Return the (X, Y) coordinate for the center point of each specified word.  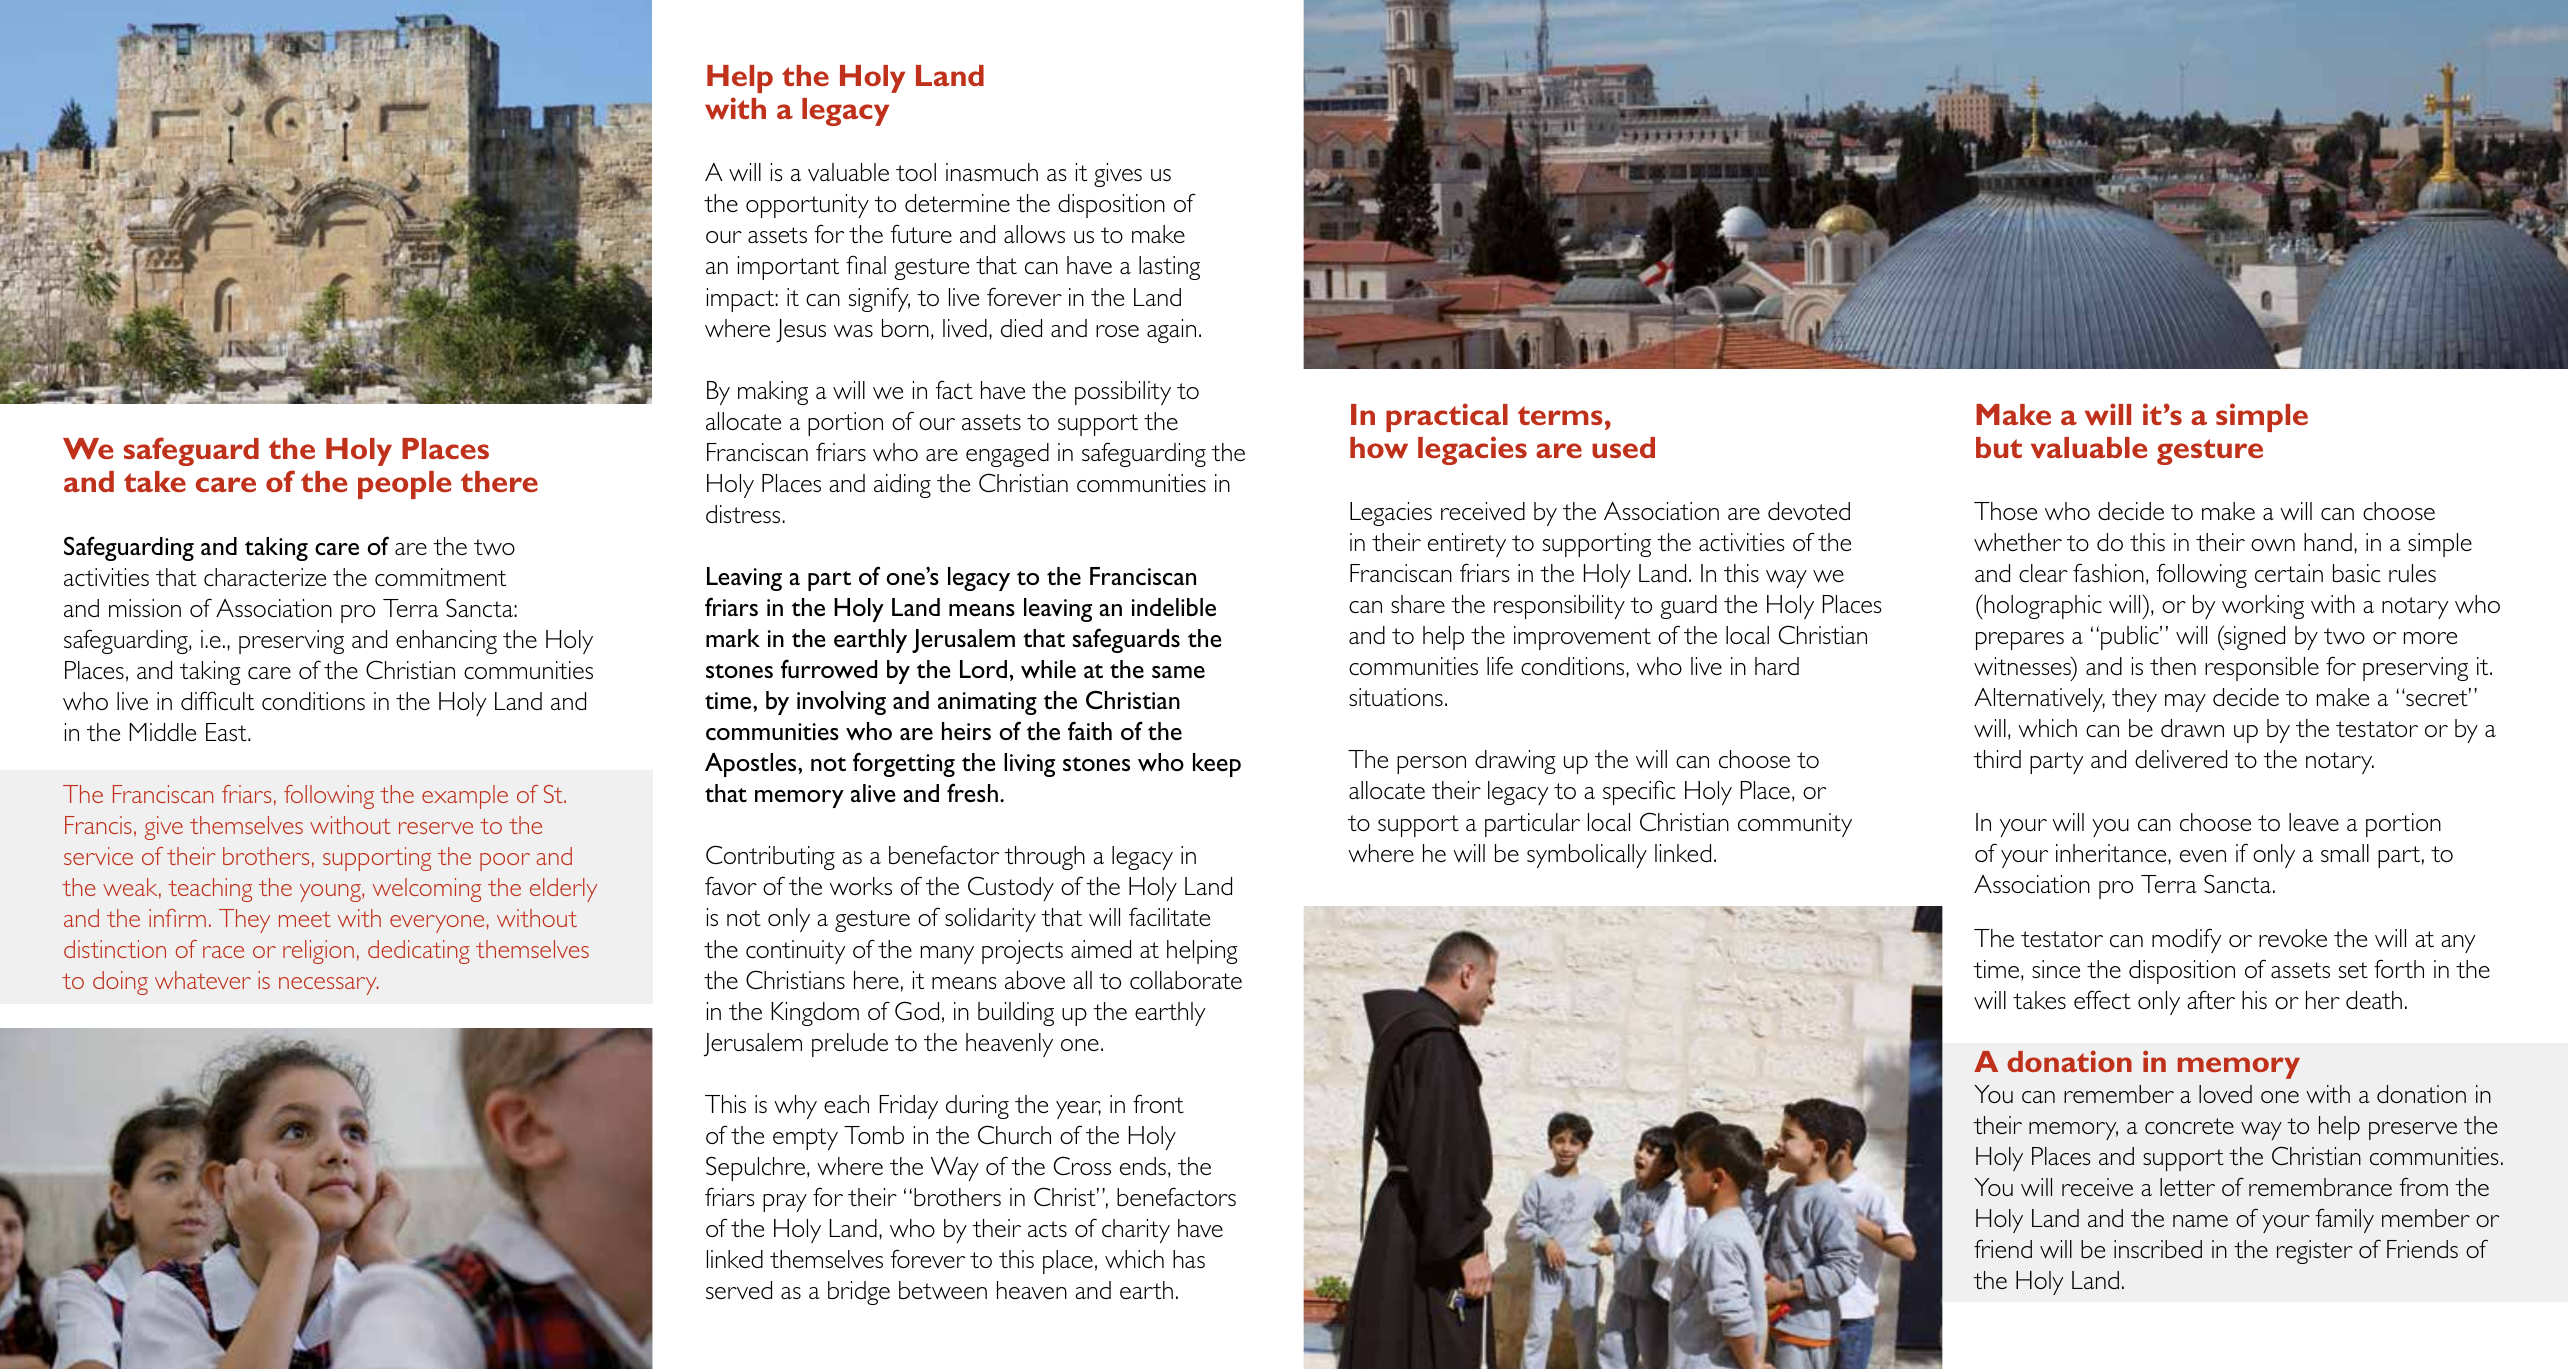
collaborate (1186, 980)
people (404, 485)
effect (2102, 999)
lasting (1169, 268)
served (739, 1290)
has (1189, 1259)
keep (1217, 765)
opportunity (807, 206)
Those (2005, 511)
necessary (329, 986)
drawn (2192, 728)
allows (1034, 234)
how (1379, 447)
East (227, 732)
